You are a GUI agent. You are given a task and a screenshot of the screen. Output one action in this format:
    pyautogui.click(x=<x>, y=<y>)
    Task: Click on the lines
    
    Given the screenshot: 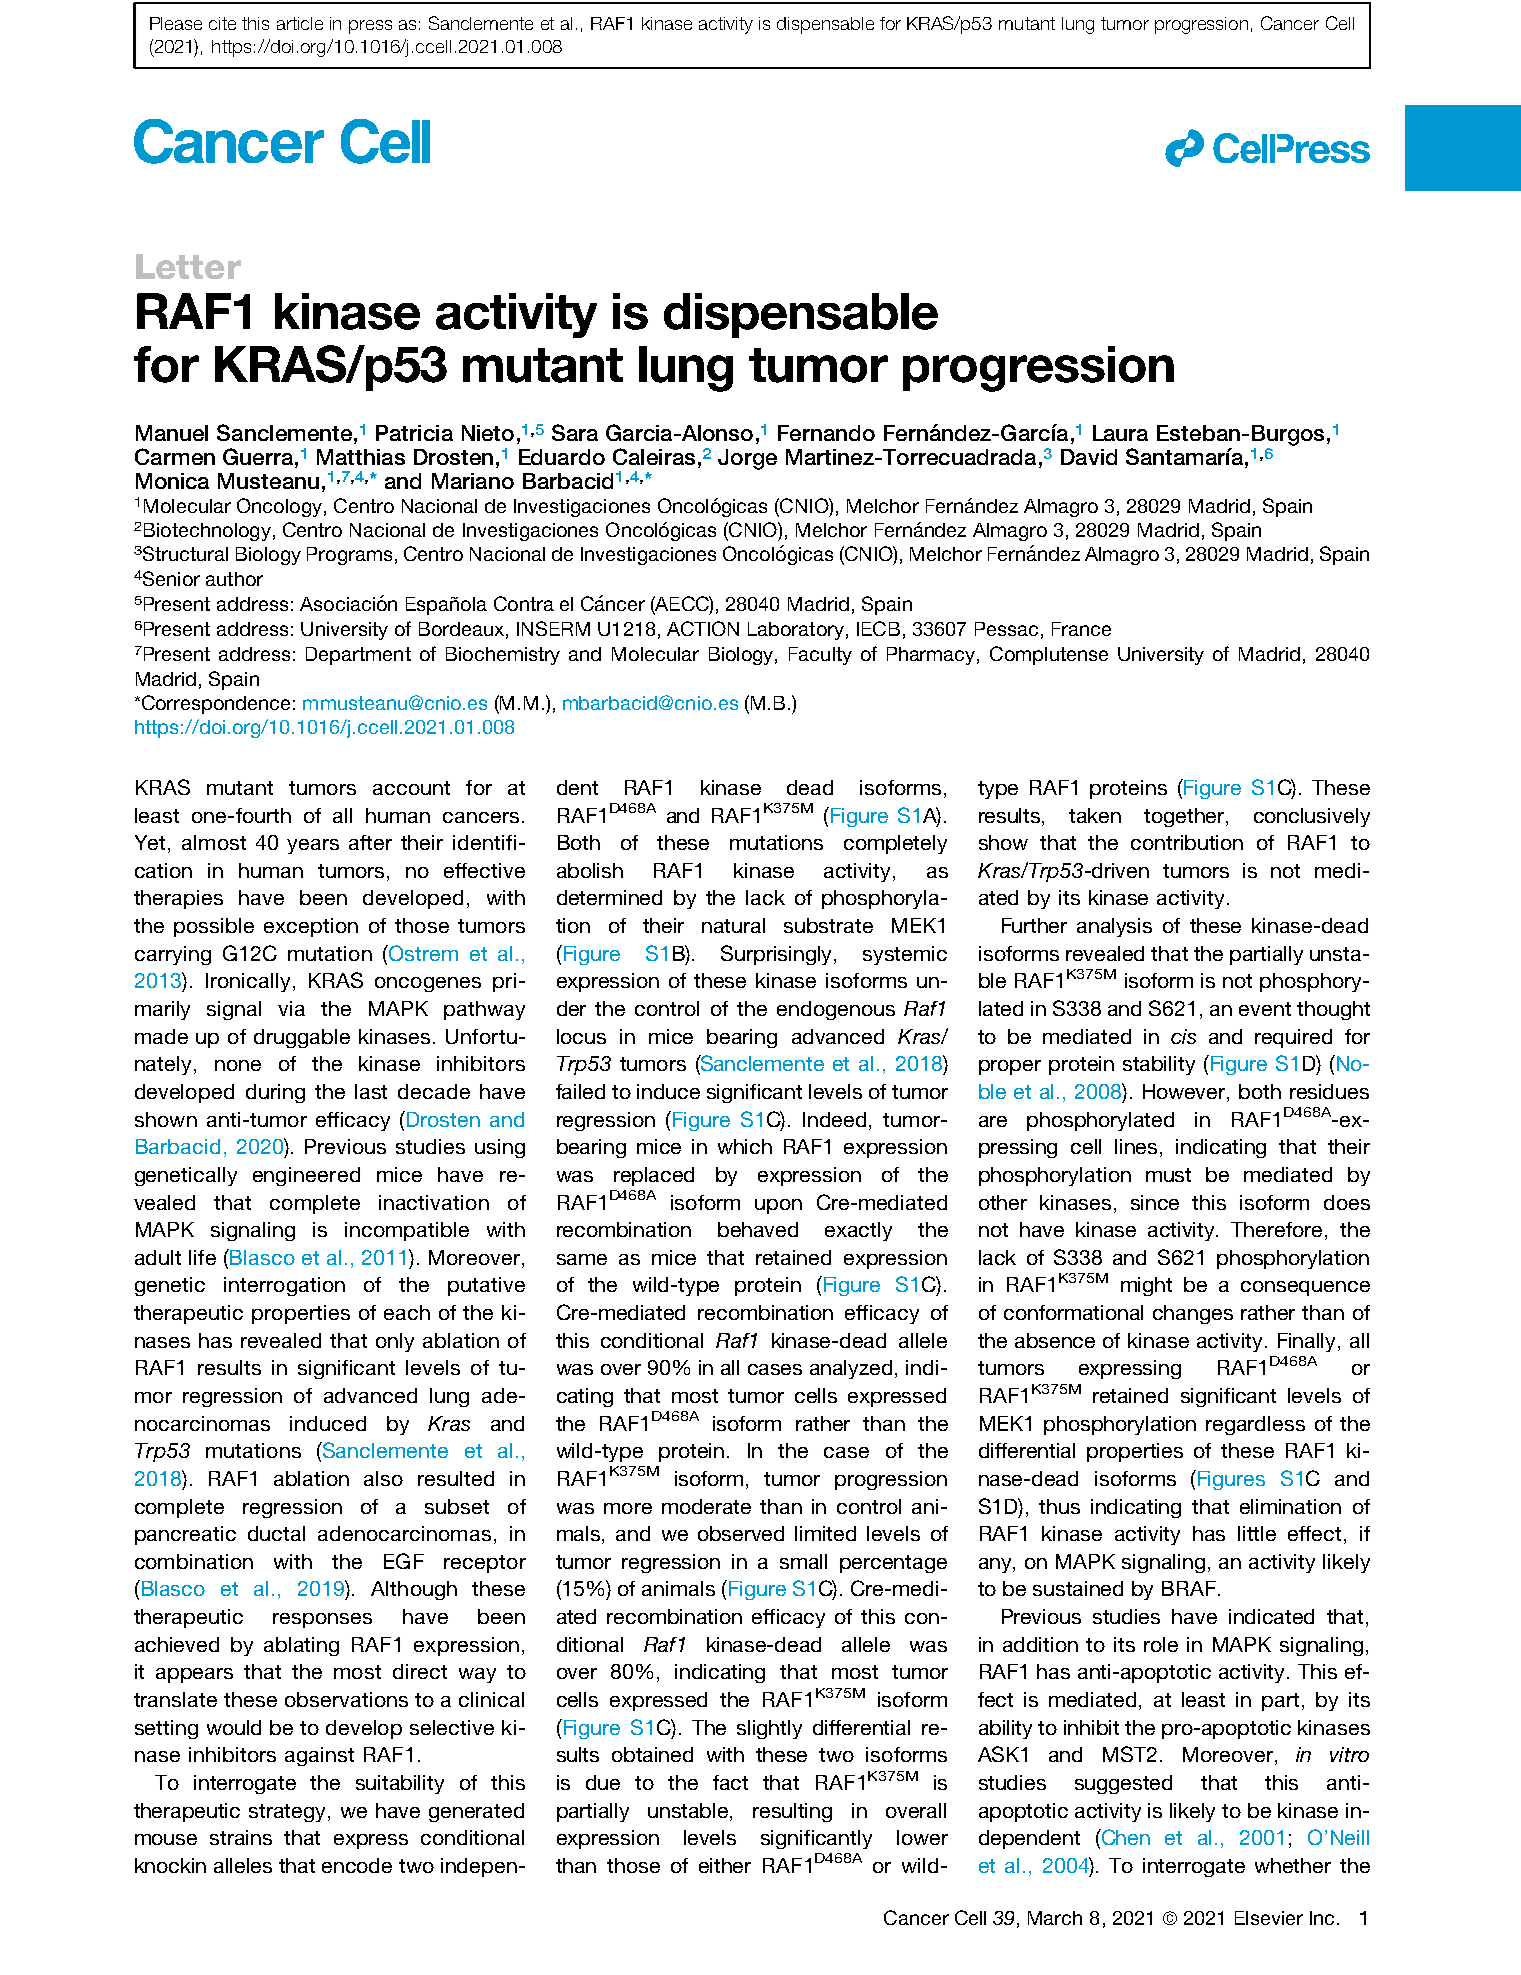 What is the action you would take?
    pyautogui.click(x=1136, y=1146)
